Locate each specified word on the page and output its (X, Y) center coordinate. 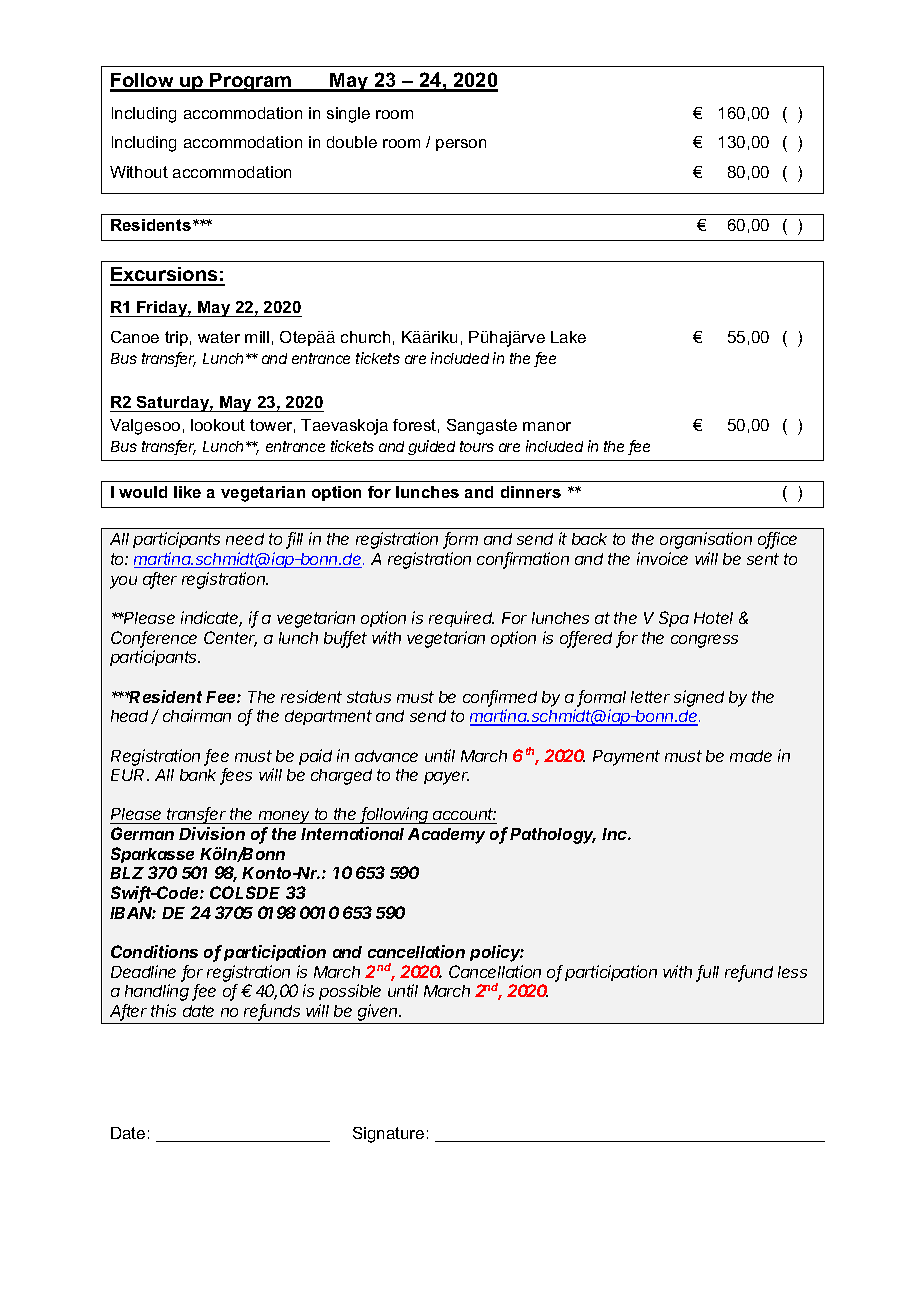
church (365, 337)
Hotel (713, 618)
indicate (211, 619)
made (751, 756)
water (219, 337)
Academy (446, 836)
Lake (568, 337)
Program (251, 82)
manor (547, 426)
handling (157, 992)
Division (212, 833)
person (461, 145)
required (461, 619)
